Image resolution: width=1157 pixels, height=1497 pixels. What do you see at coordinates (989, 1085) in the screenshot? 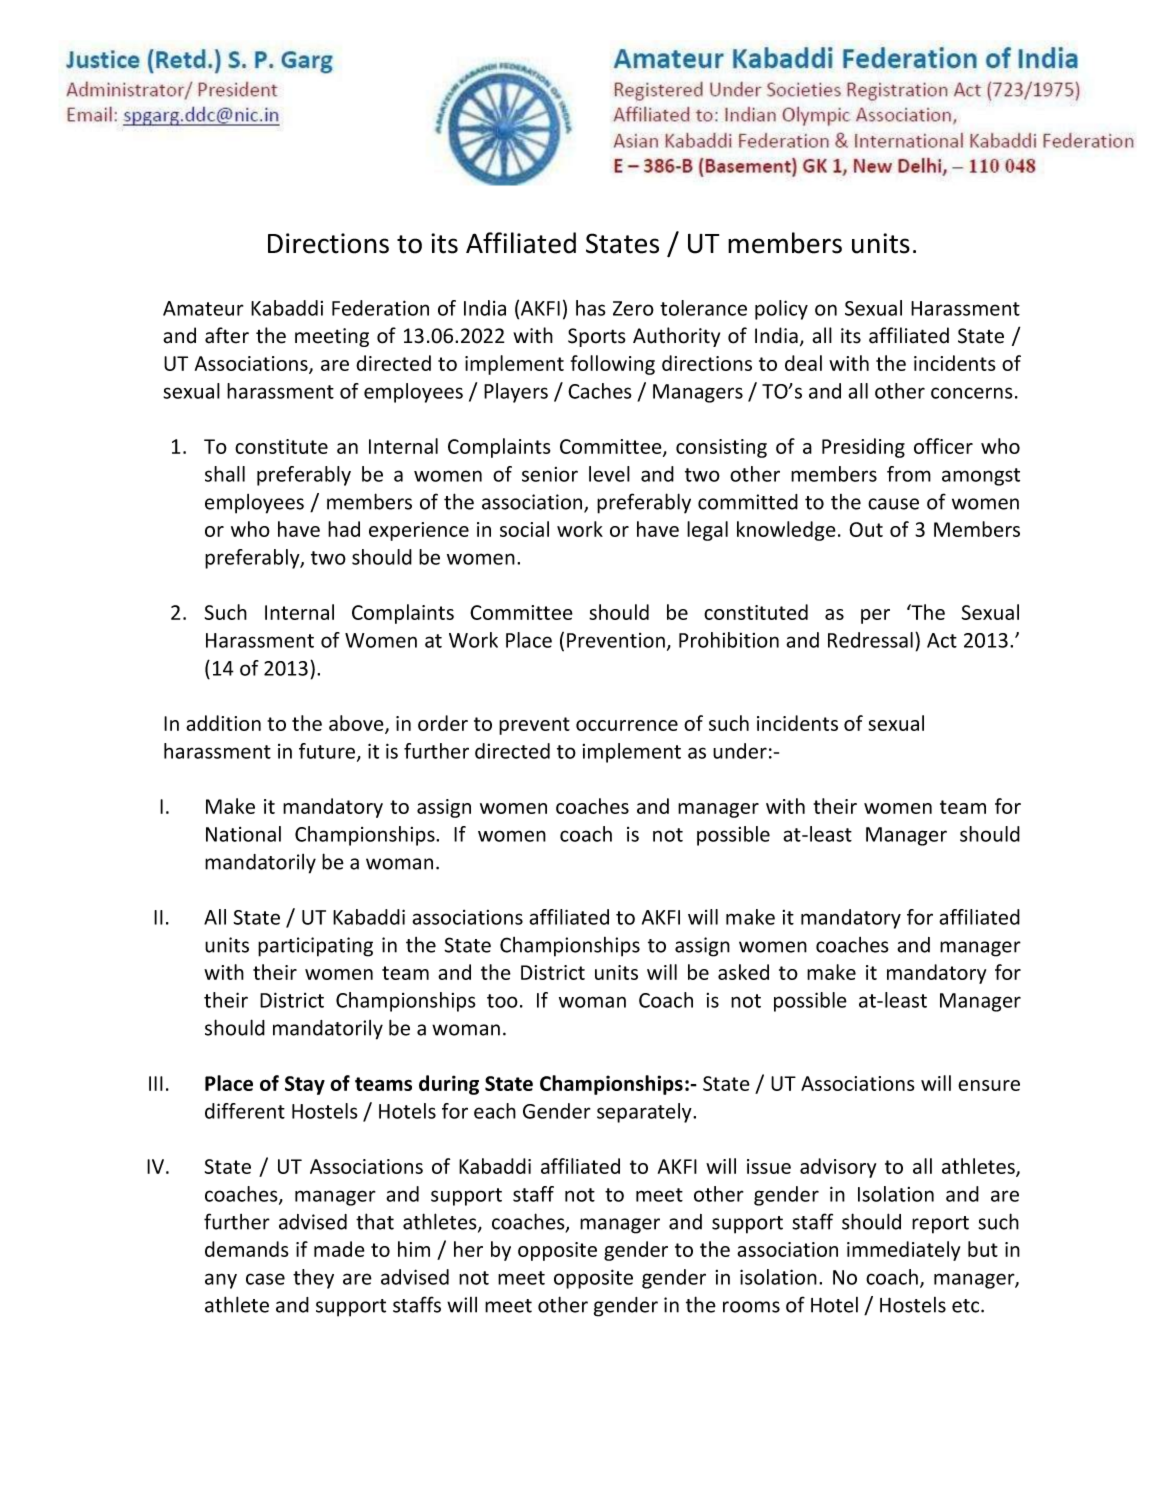
I see `ensure` at bounding box center [989, 1085].
